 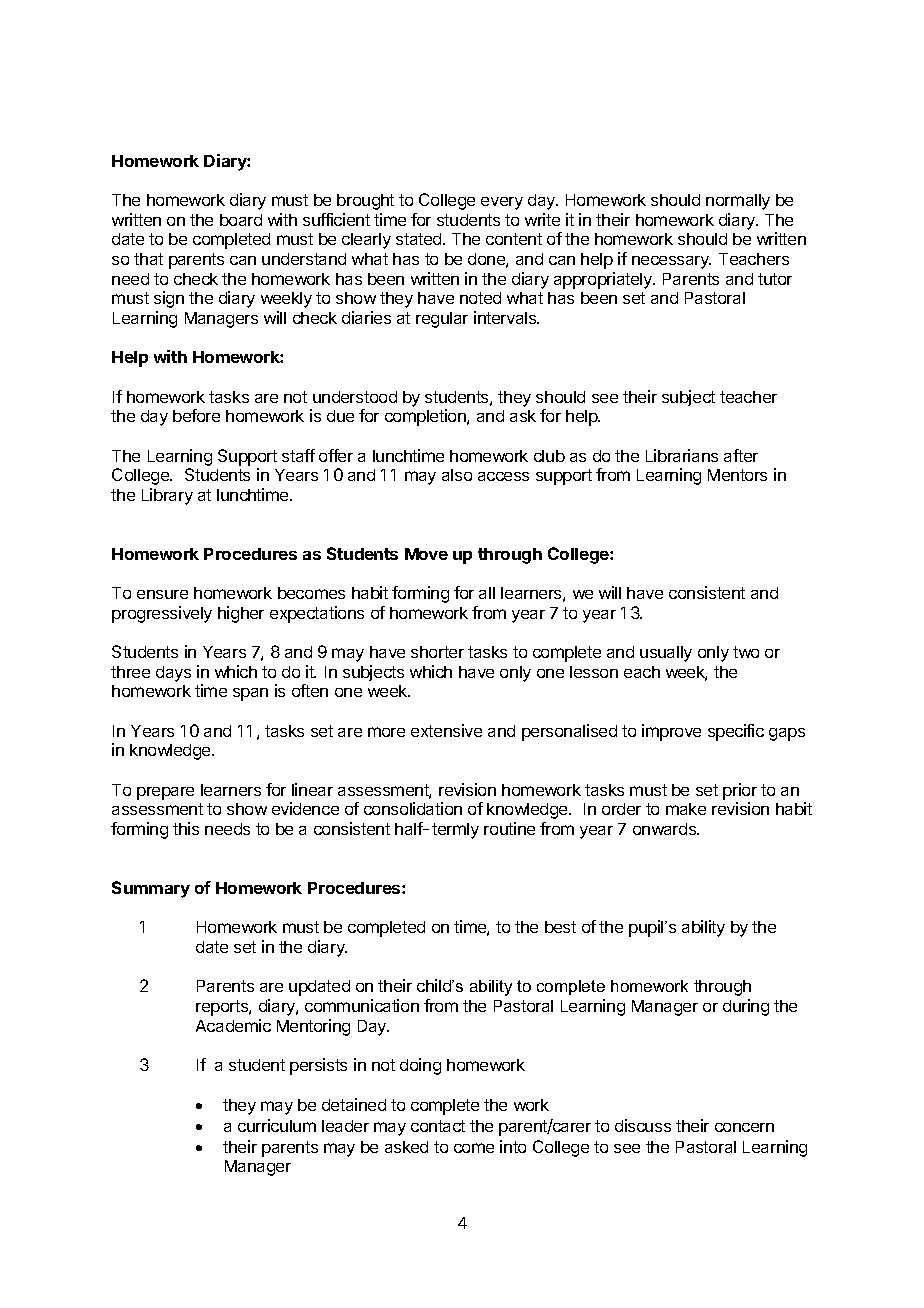 What do you see at coordinates (241, 220) in the page?
I see `board` at bounding box center [241, 220].
